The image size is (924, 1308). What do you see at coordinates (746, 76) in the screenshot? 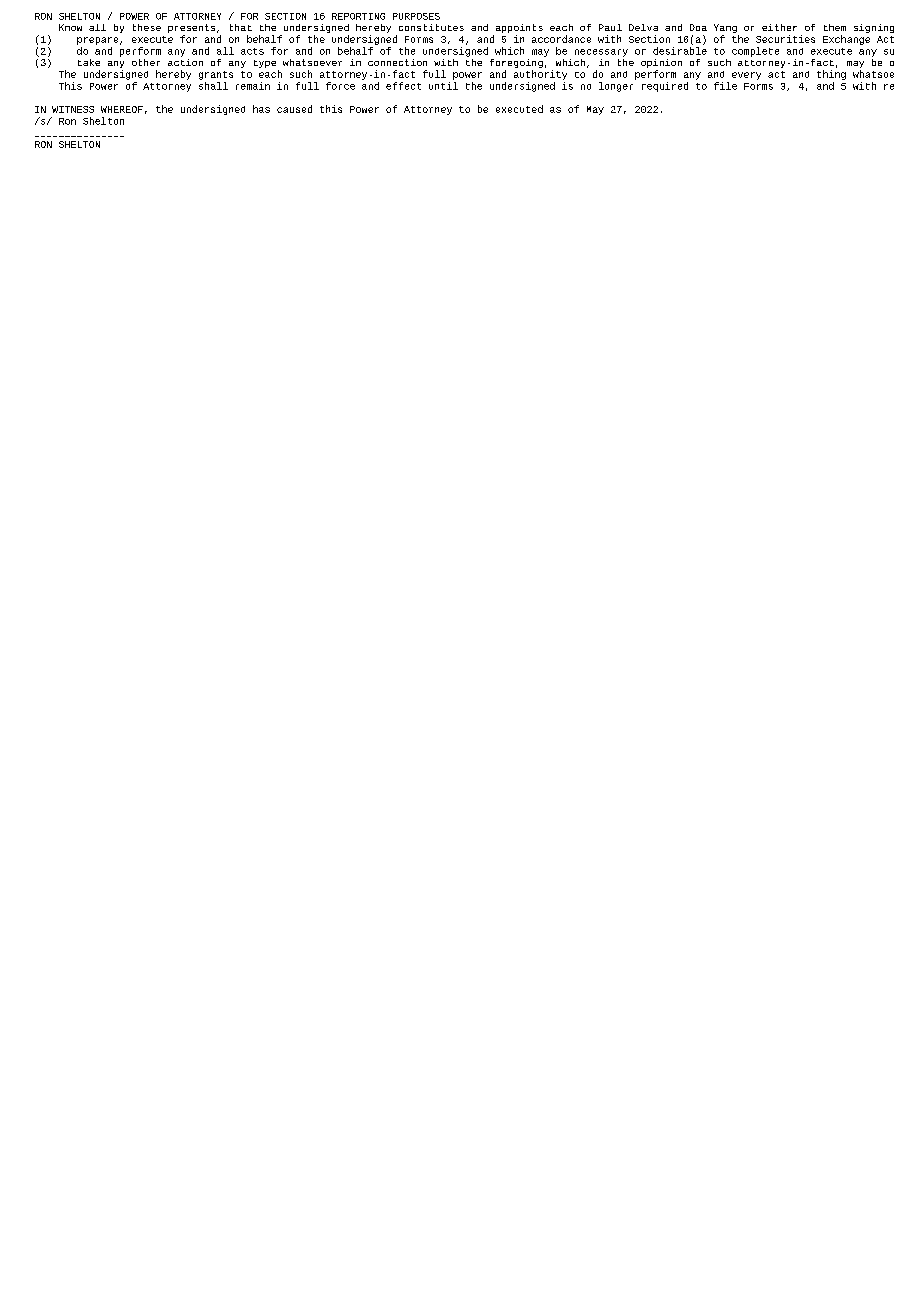
I see `every` at bounding box center [746, 76].
